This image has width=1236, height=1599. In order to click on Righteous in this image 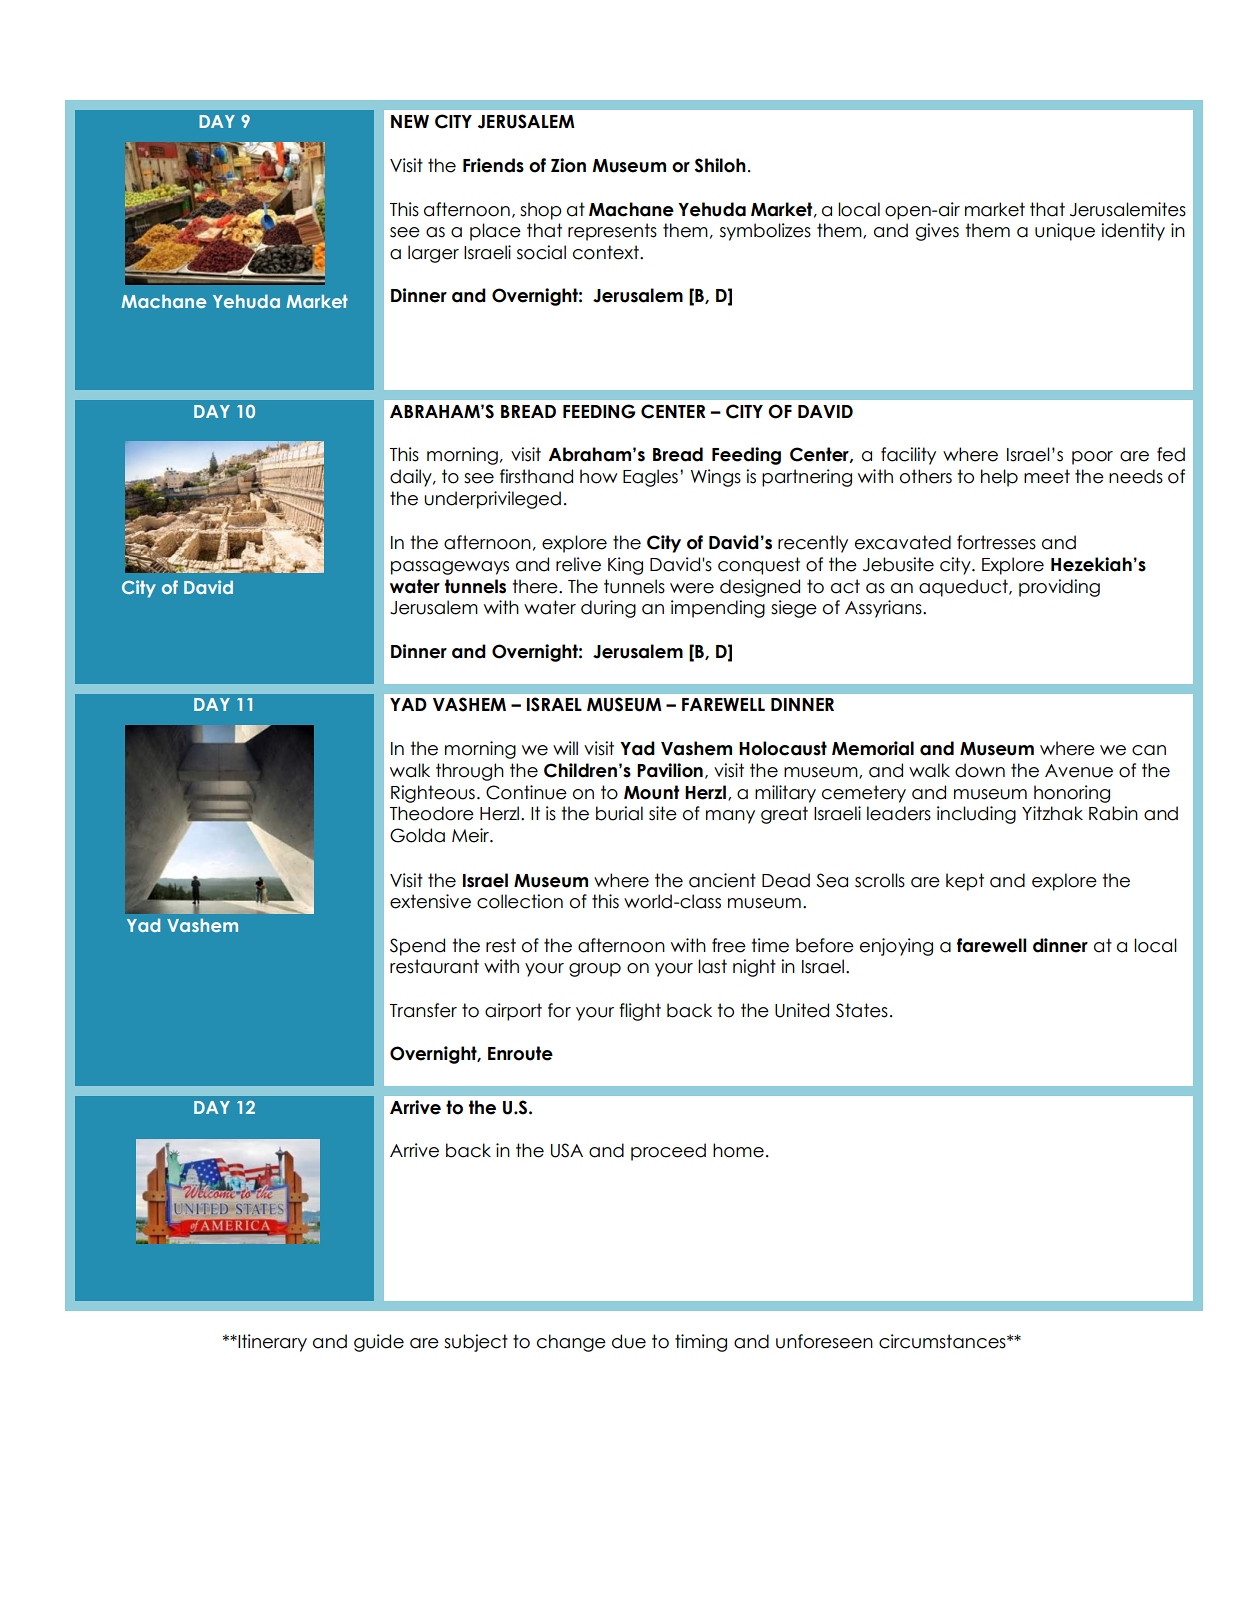, I will do `click(433, 794)`.
